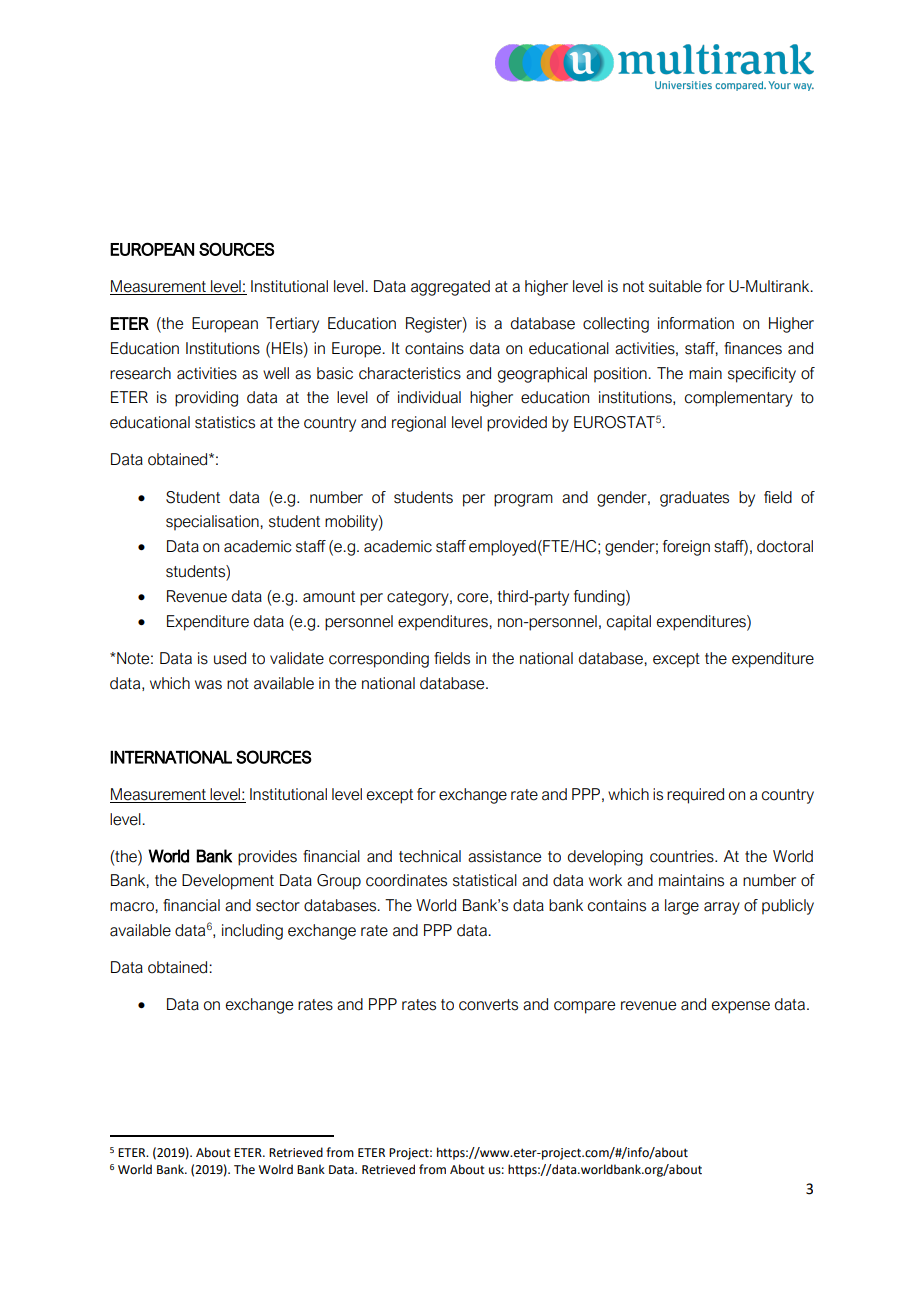 Image resolution: width=924 pixels, height=1308 pixels. What do you see at coordinates (292, 325) in the screenshot?
I see `Tertiary` at bounding box center [292, 325].
